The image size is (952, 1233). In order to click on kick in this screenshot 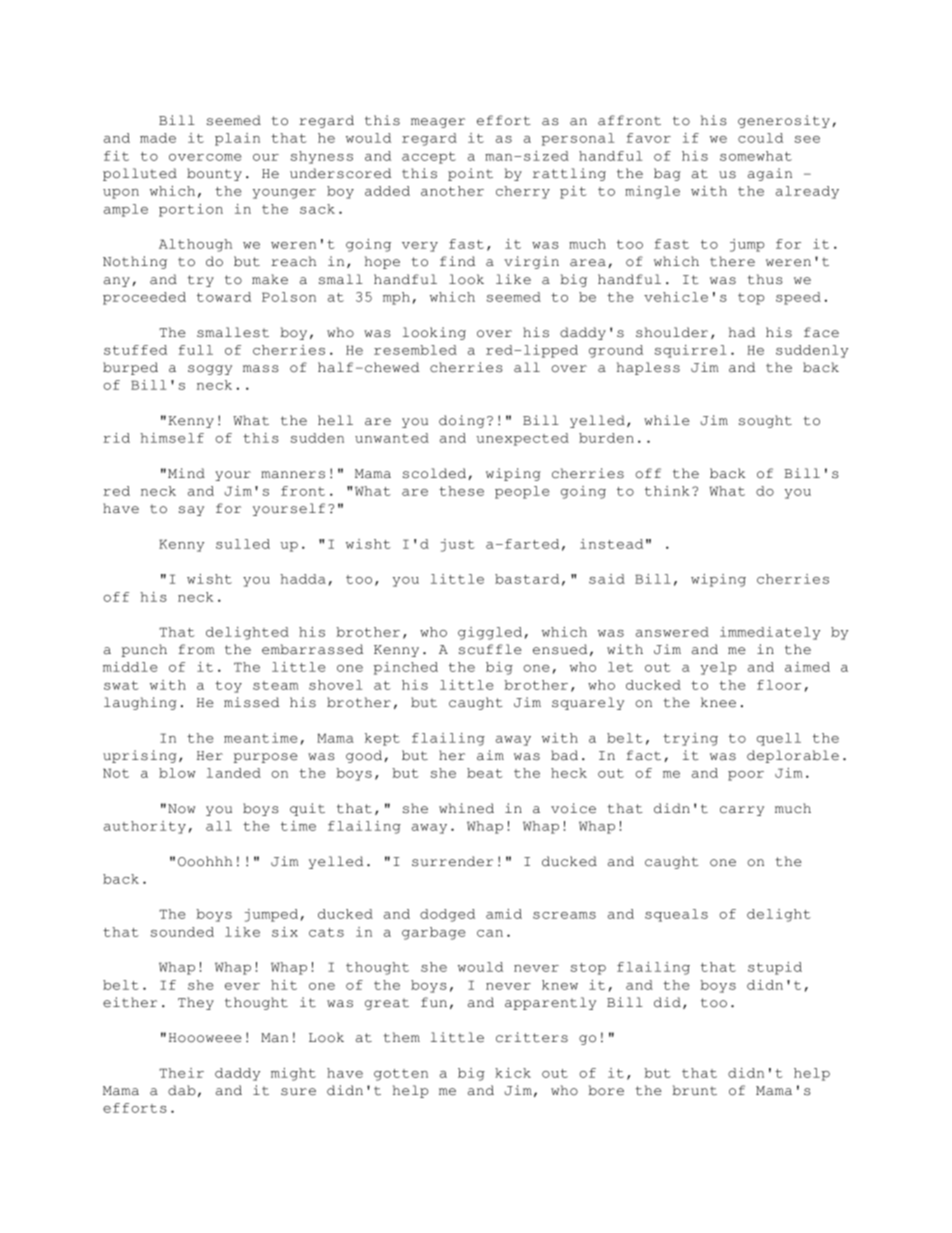, I will do `click(513, 1073)`.
